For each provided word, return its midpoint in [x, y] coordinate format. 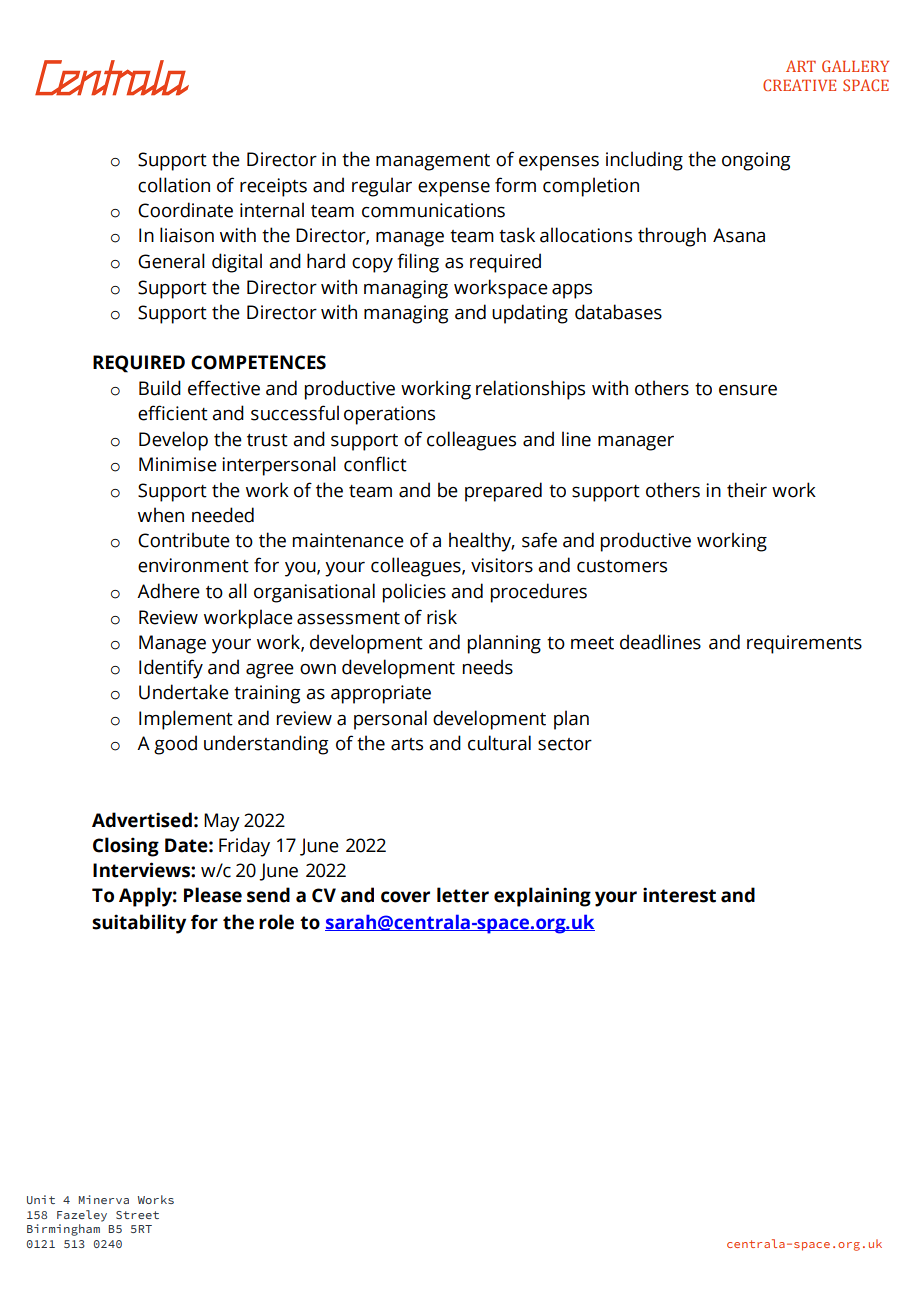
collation [174, 185]
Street [137, 1215]
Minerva [104, 1199]
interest [679, 895]
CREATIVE [799, 85]
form [515, 185]
